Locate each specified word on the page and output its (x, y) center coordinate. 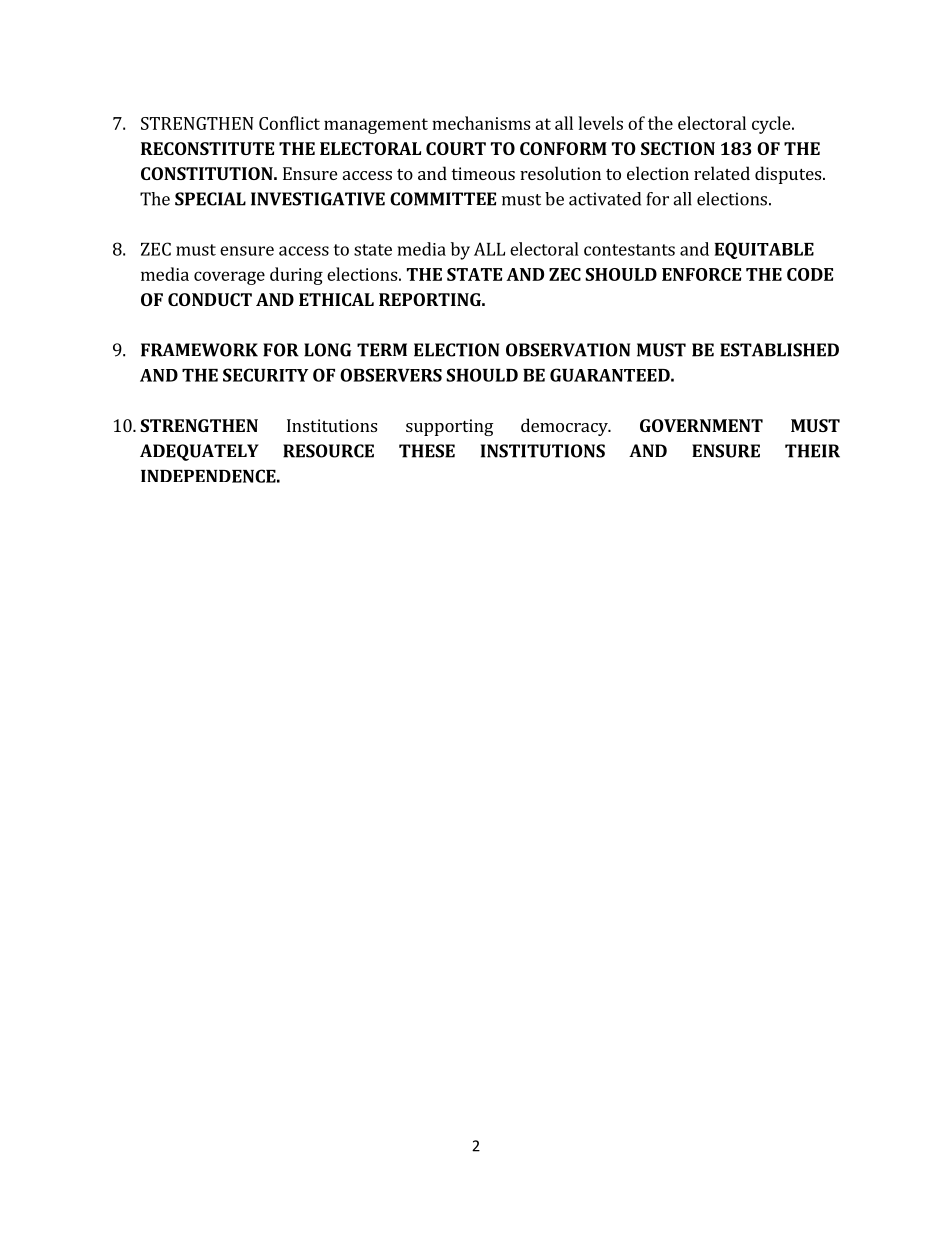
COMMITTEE (443, 199)
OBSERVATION (568, 350)
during (296, 276)
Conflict (289, 123)
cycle (772, 125)
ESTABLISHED (779, 350)
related (722, 173)
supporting (450, 427)
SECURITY (265, 375)
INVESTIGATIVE (318, 199)
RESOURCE (328, 451)
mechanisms (481, 123)
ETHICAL (336, 299)
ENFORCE (701, 274)
